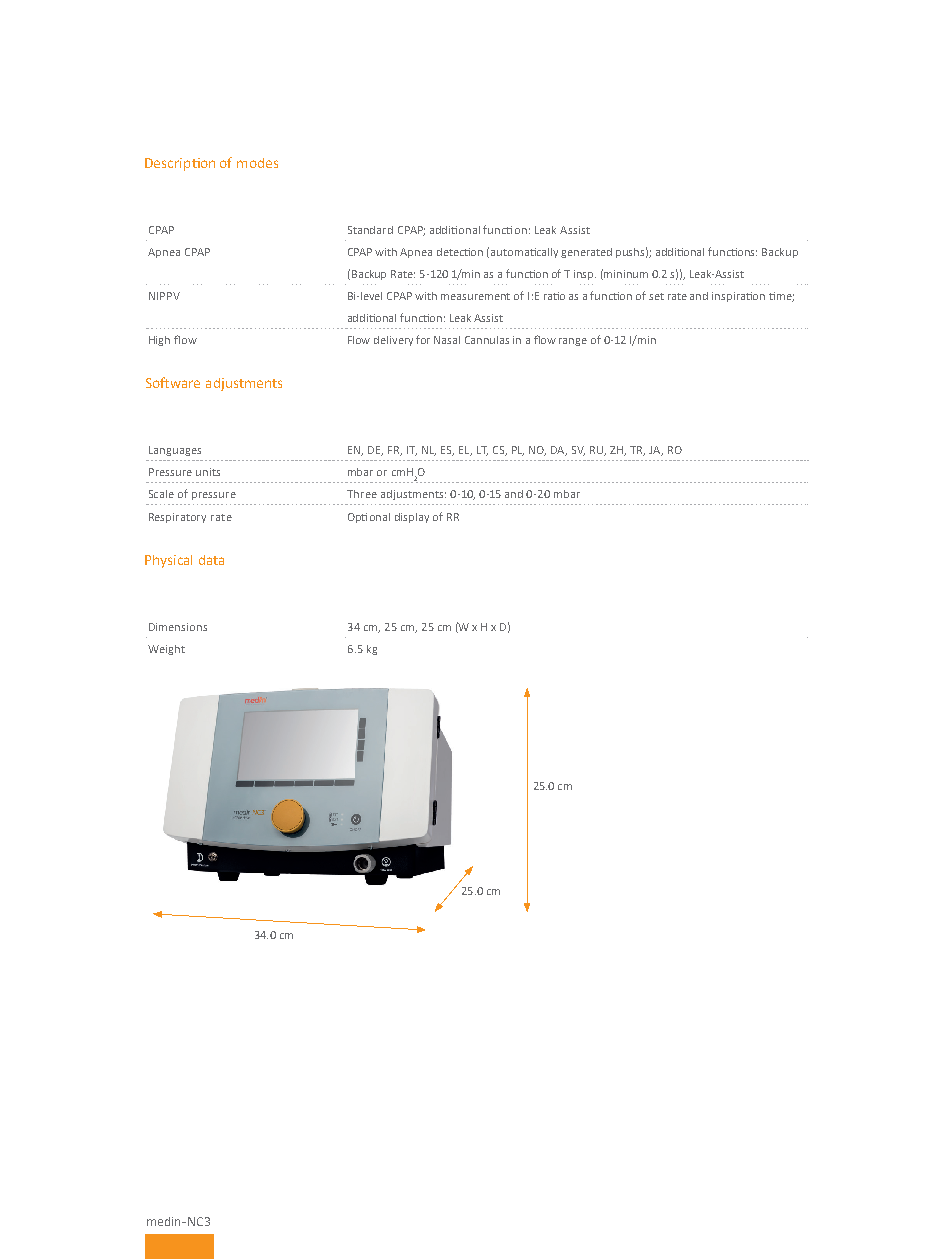 Image resolution: width=952 pixels, height=1259 pixels. Describe the element at coordinates (656, 296) in the image. I see `set` at that location.
